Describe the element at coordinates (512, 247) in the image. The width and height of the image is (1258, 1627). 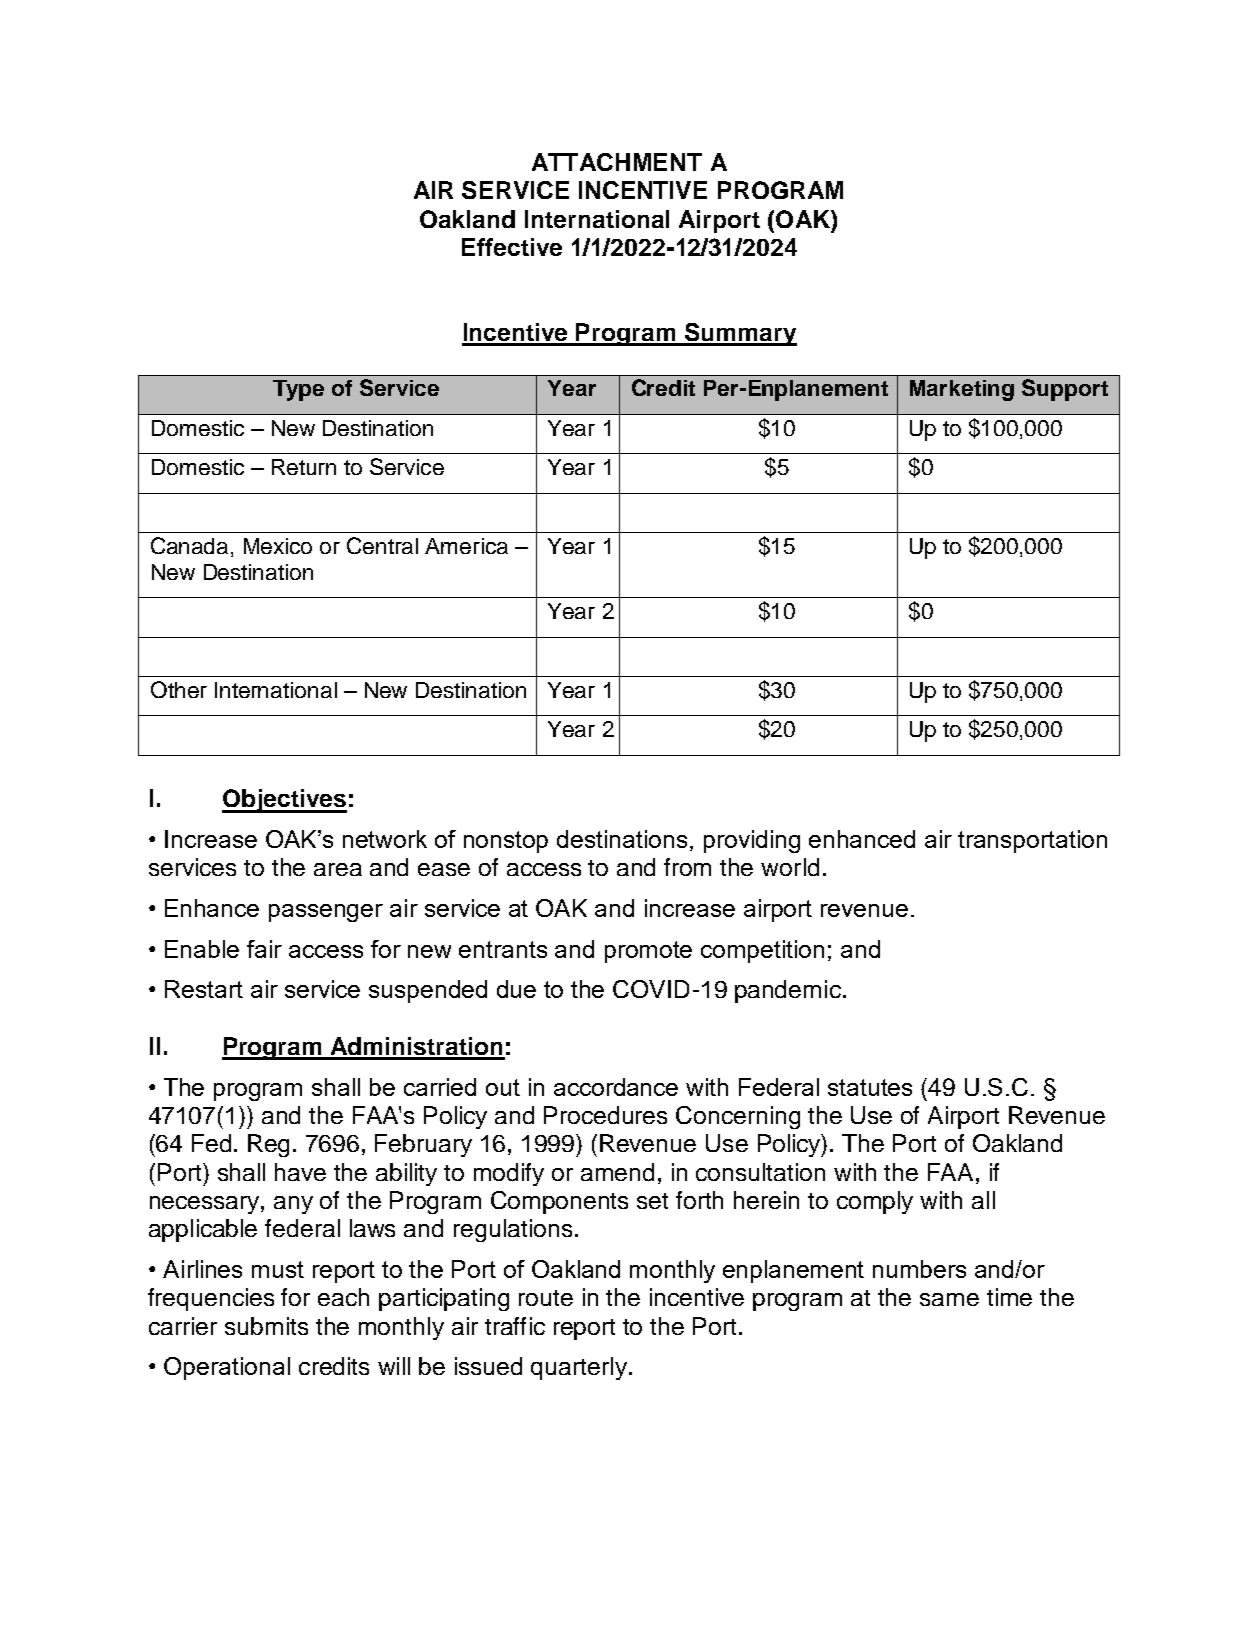
I see `Effective` at that location.
